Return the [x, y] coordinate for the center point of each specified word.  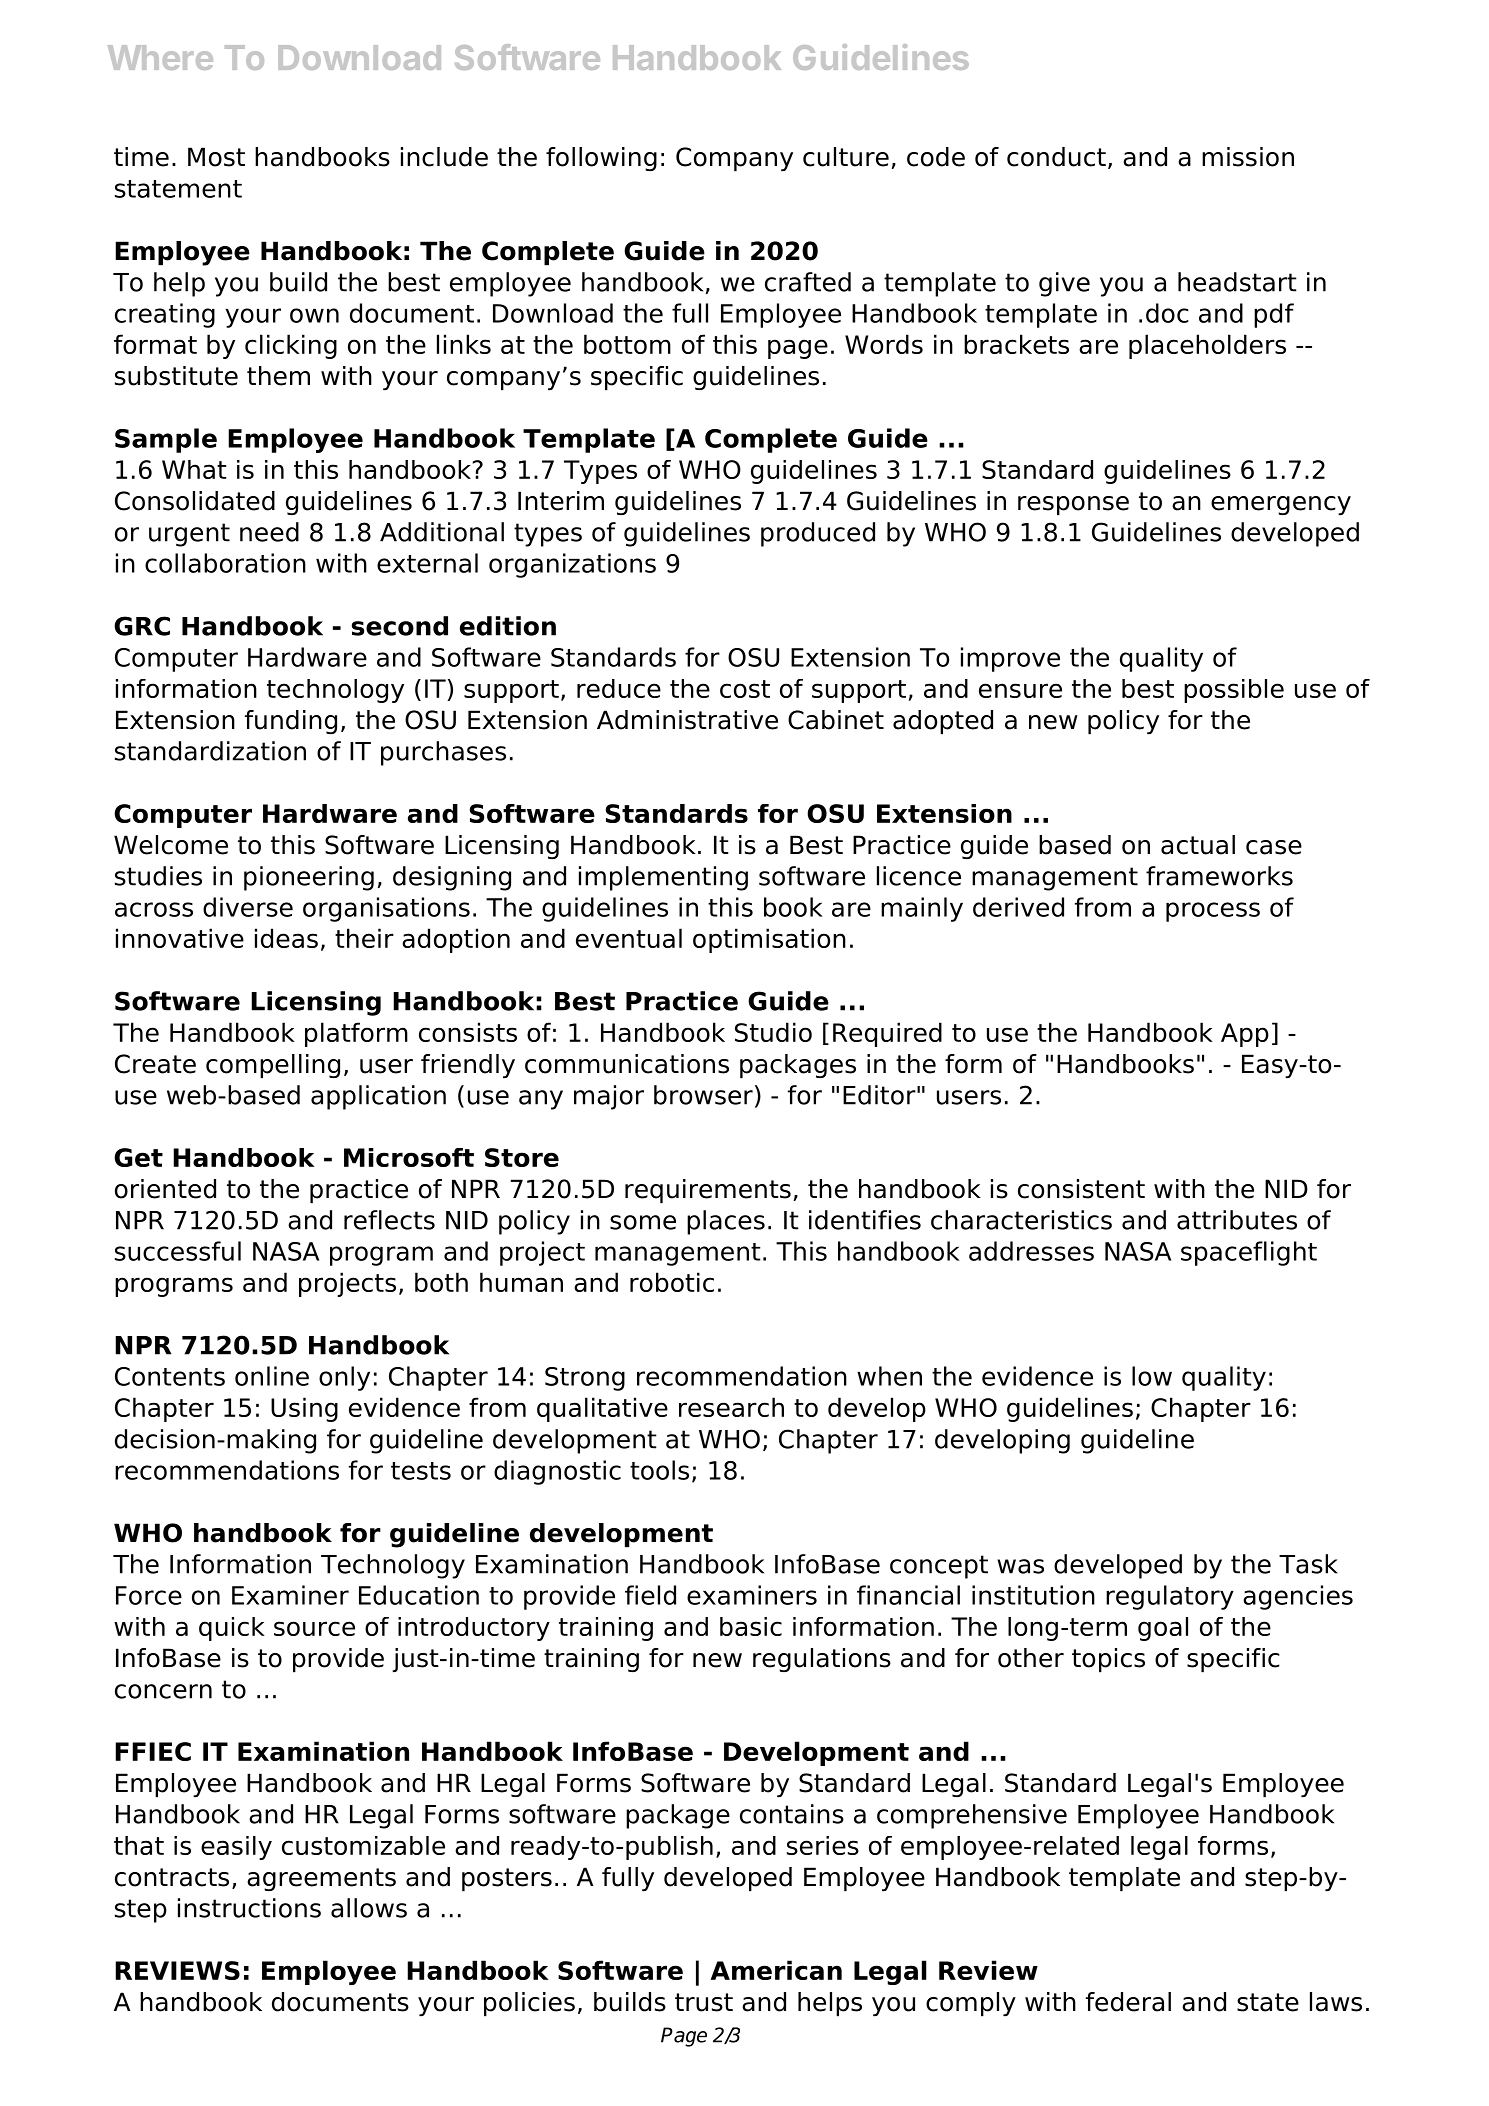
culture [846, 157]
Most [216, 157]
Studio [773, 1032]
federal [1128, 2002]
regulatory [1170, 1597]
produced [818, 534]
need [269, 532]
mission [1248, 157]
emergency [1281, 506]
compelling [273, 1066]
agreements [321, 1879]
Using [304, 1409]
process [1213, 912]
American [776, 1970]
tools [659, 1470]
